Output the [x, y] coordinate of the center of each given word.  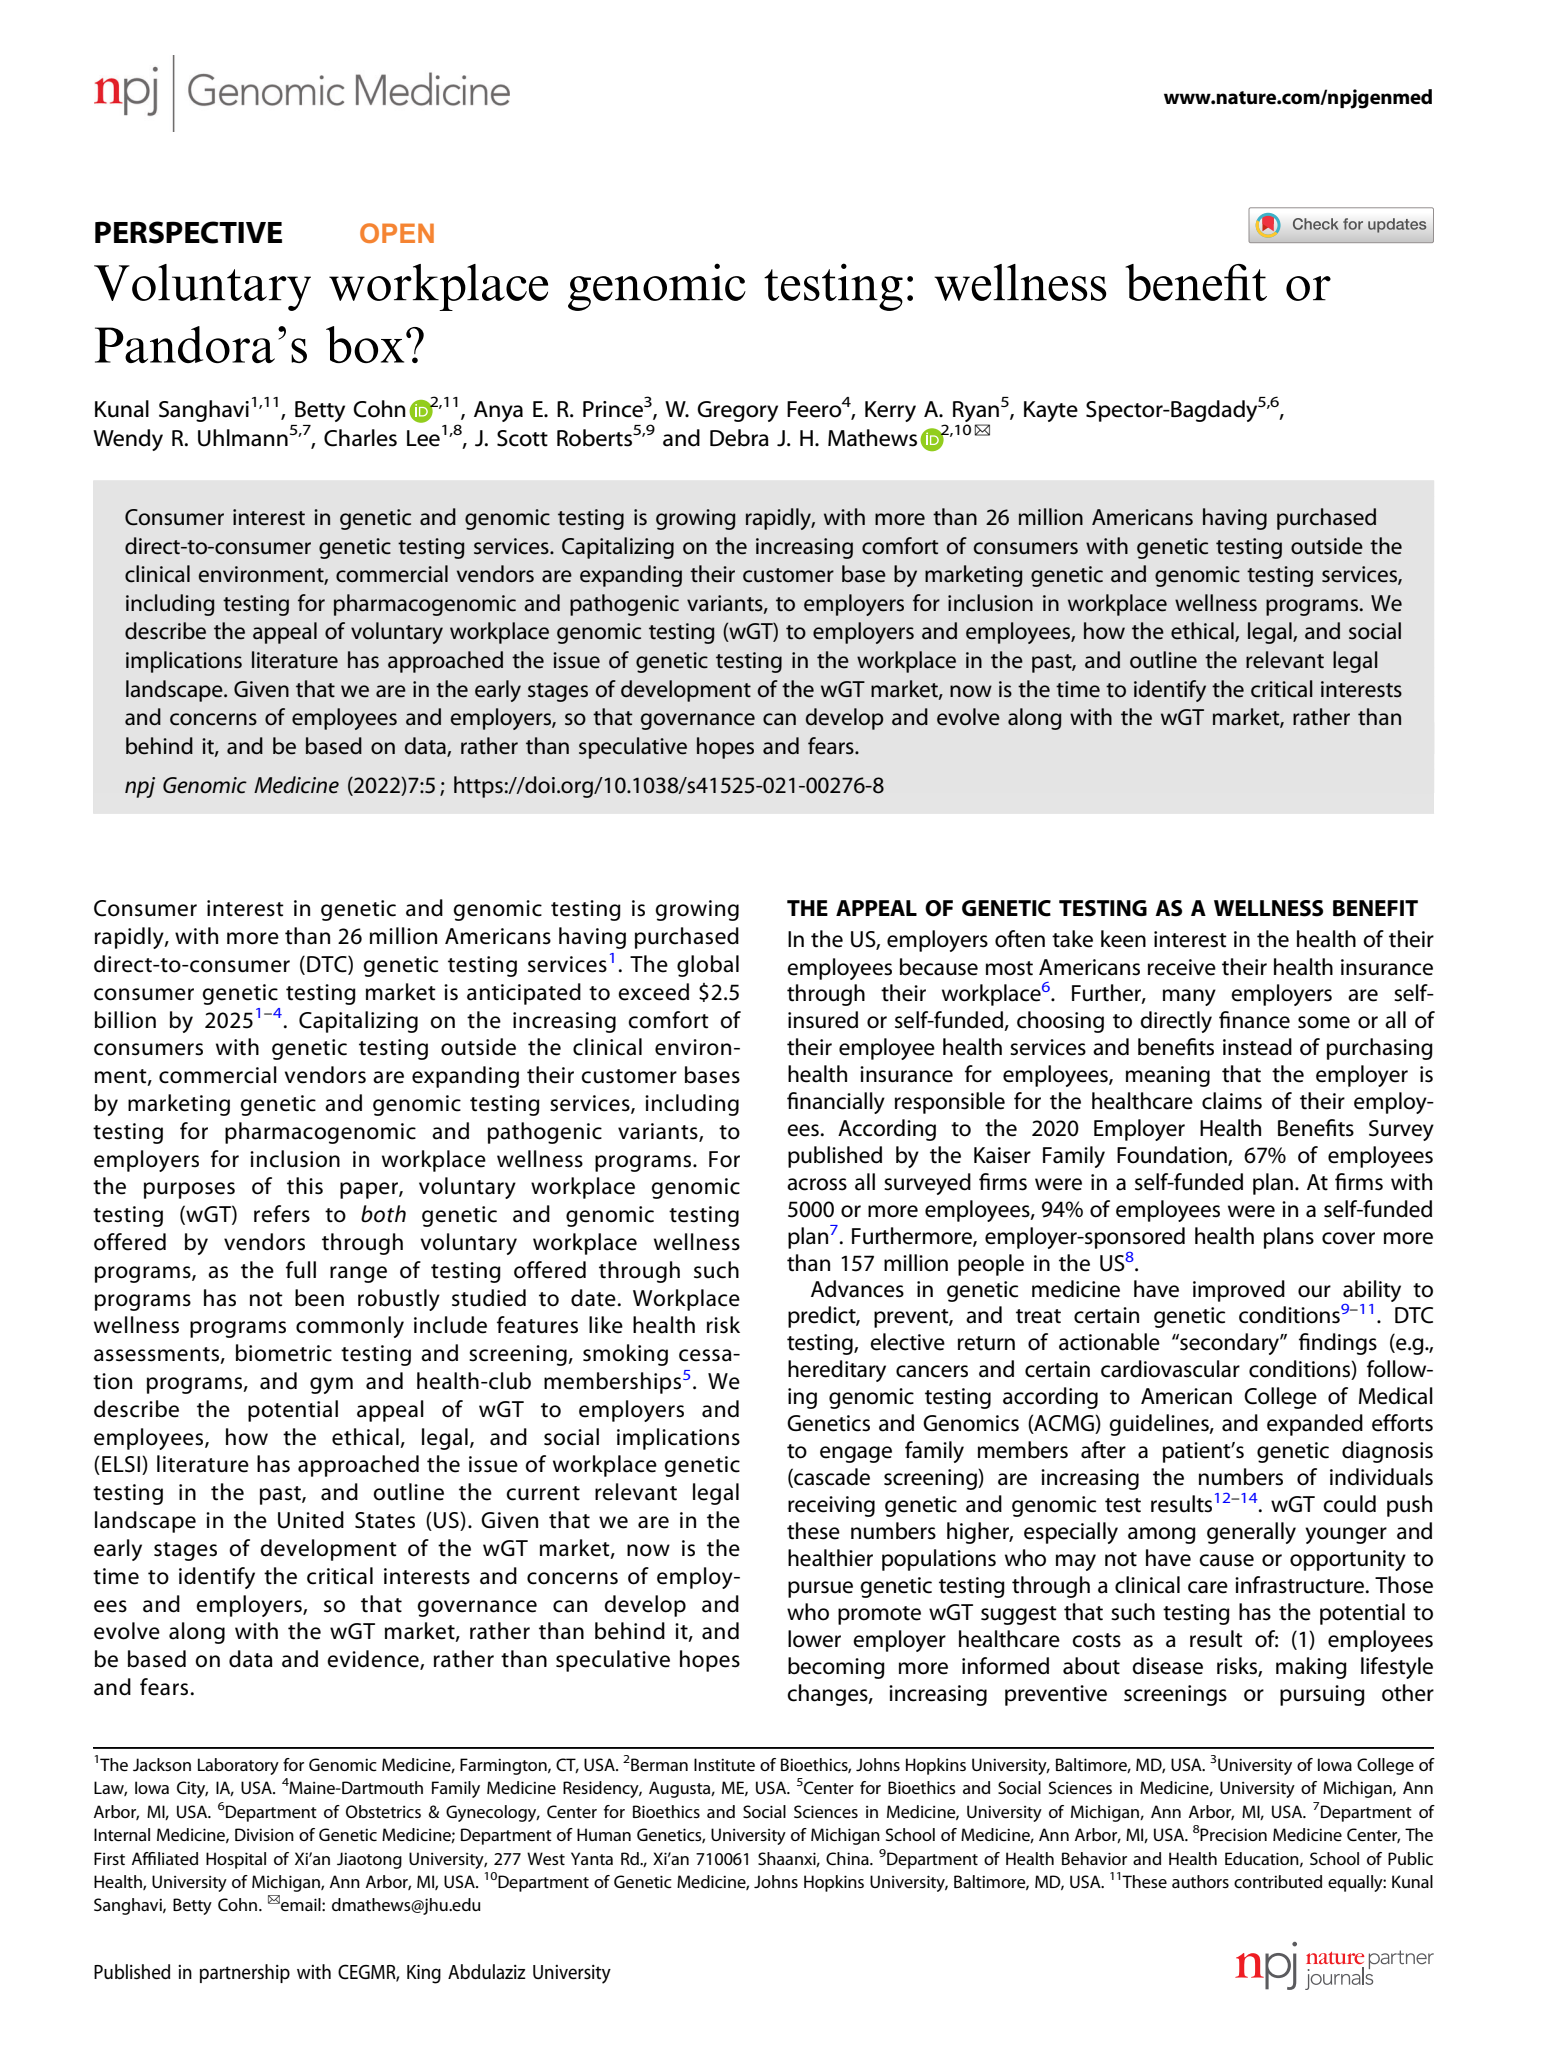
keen [1123, 939]
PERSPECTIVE [188, 232]
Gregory [737, 411]
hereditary [837, 1371]
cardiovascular [1170, 1369]
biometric [284, 1353]
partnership [245, 1973]
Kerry [890, 411]
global [708, 966]
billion [125, 1020]
